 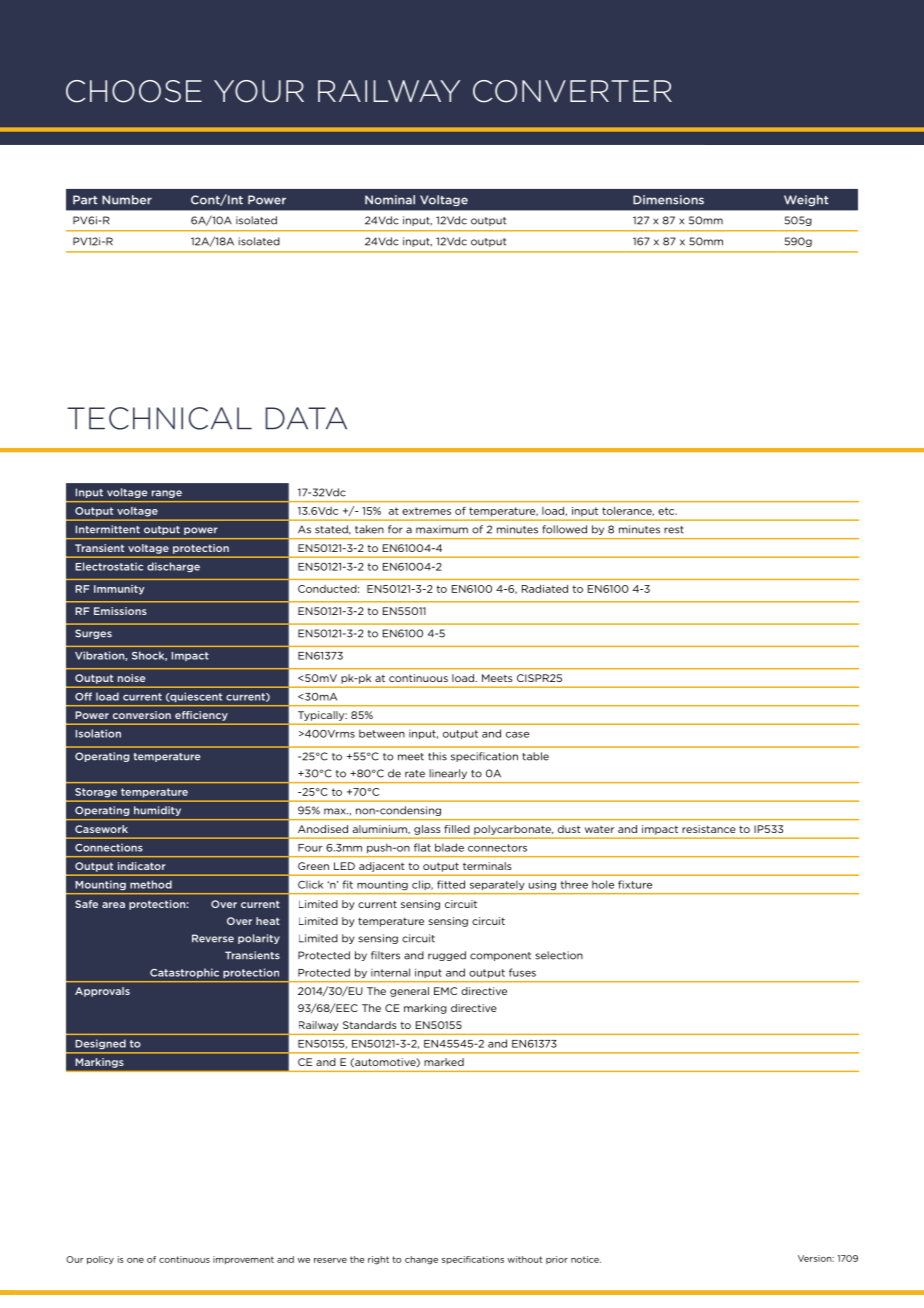 What do you see at coordinates (157, 811) in the screenshot?
I see `humidity` at bounding box center [157, 811].
